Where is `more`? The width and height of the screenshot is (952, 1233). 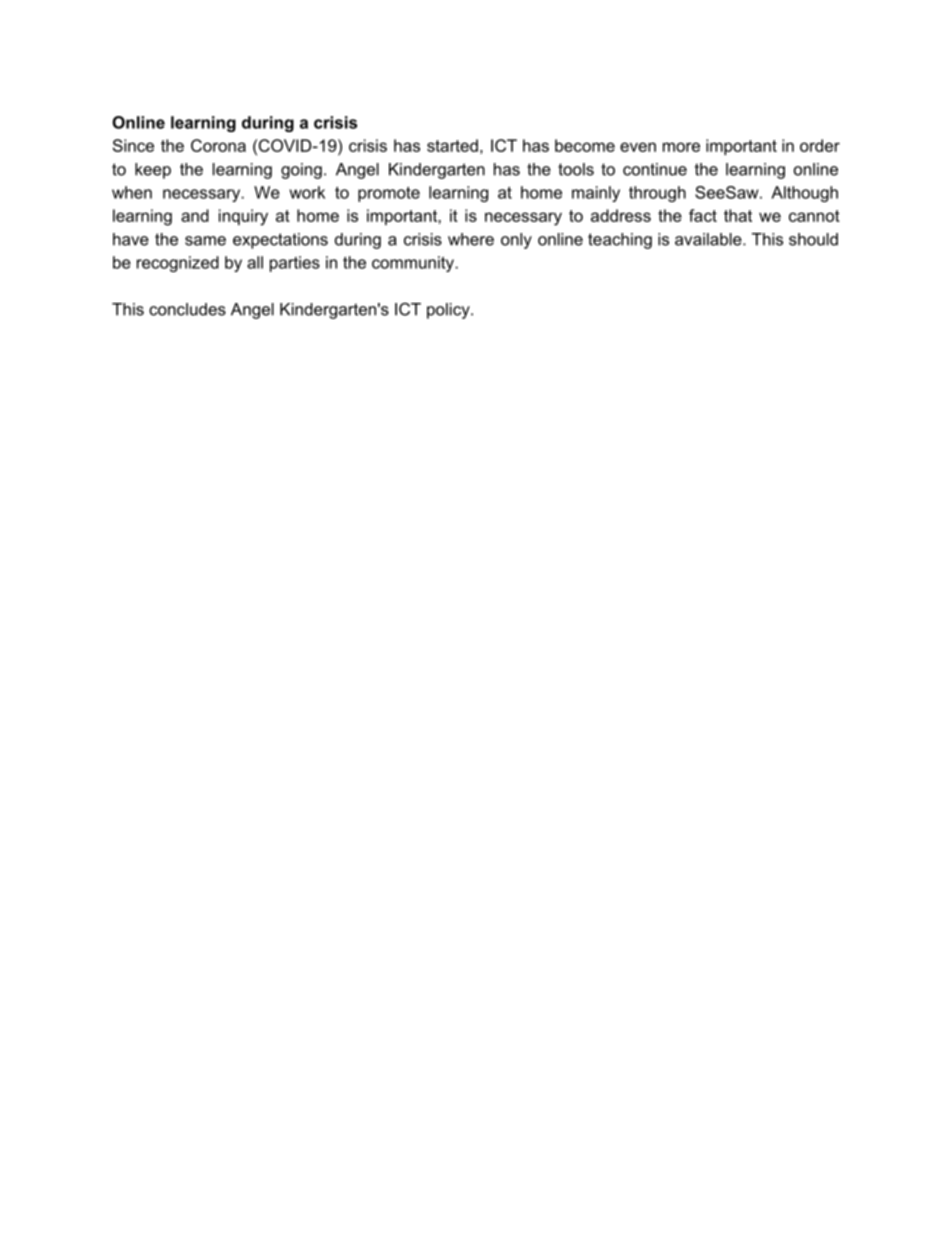
more is located at coordinates (681, 147).
